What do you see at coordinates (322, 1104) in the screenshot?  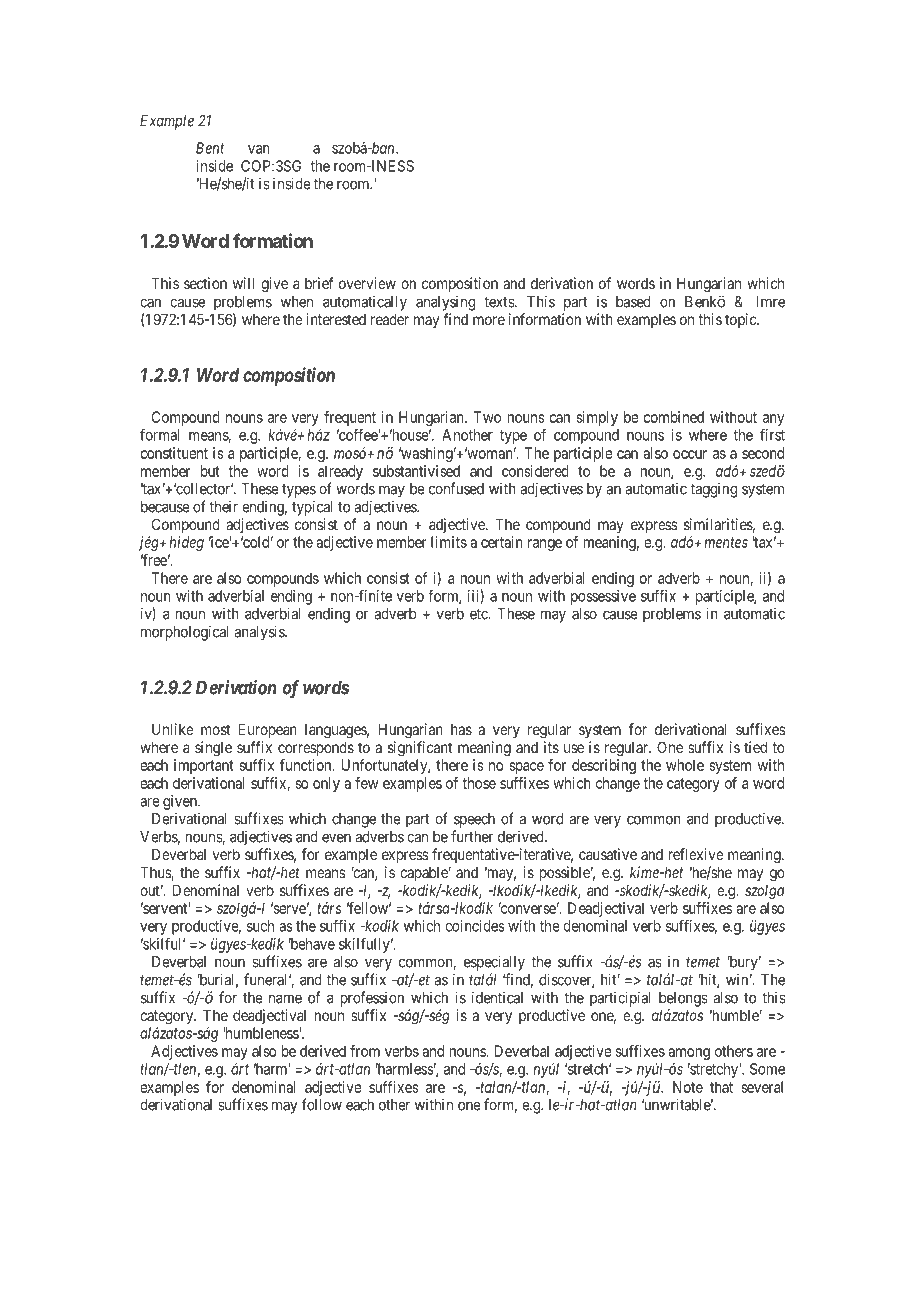 I see `follow` at bounding box center [322, 1104].
